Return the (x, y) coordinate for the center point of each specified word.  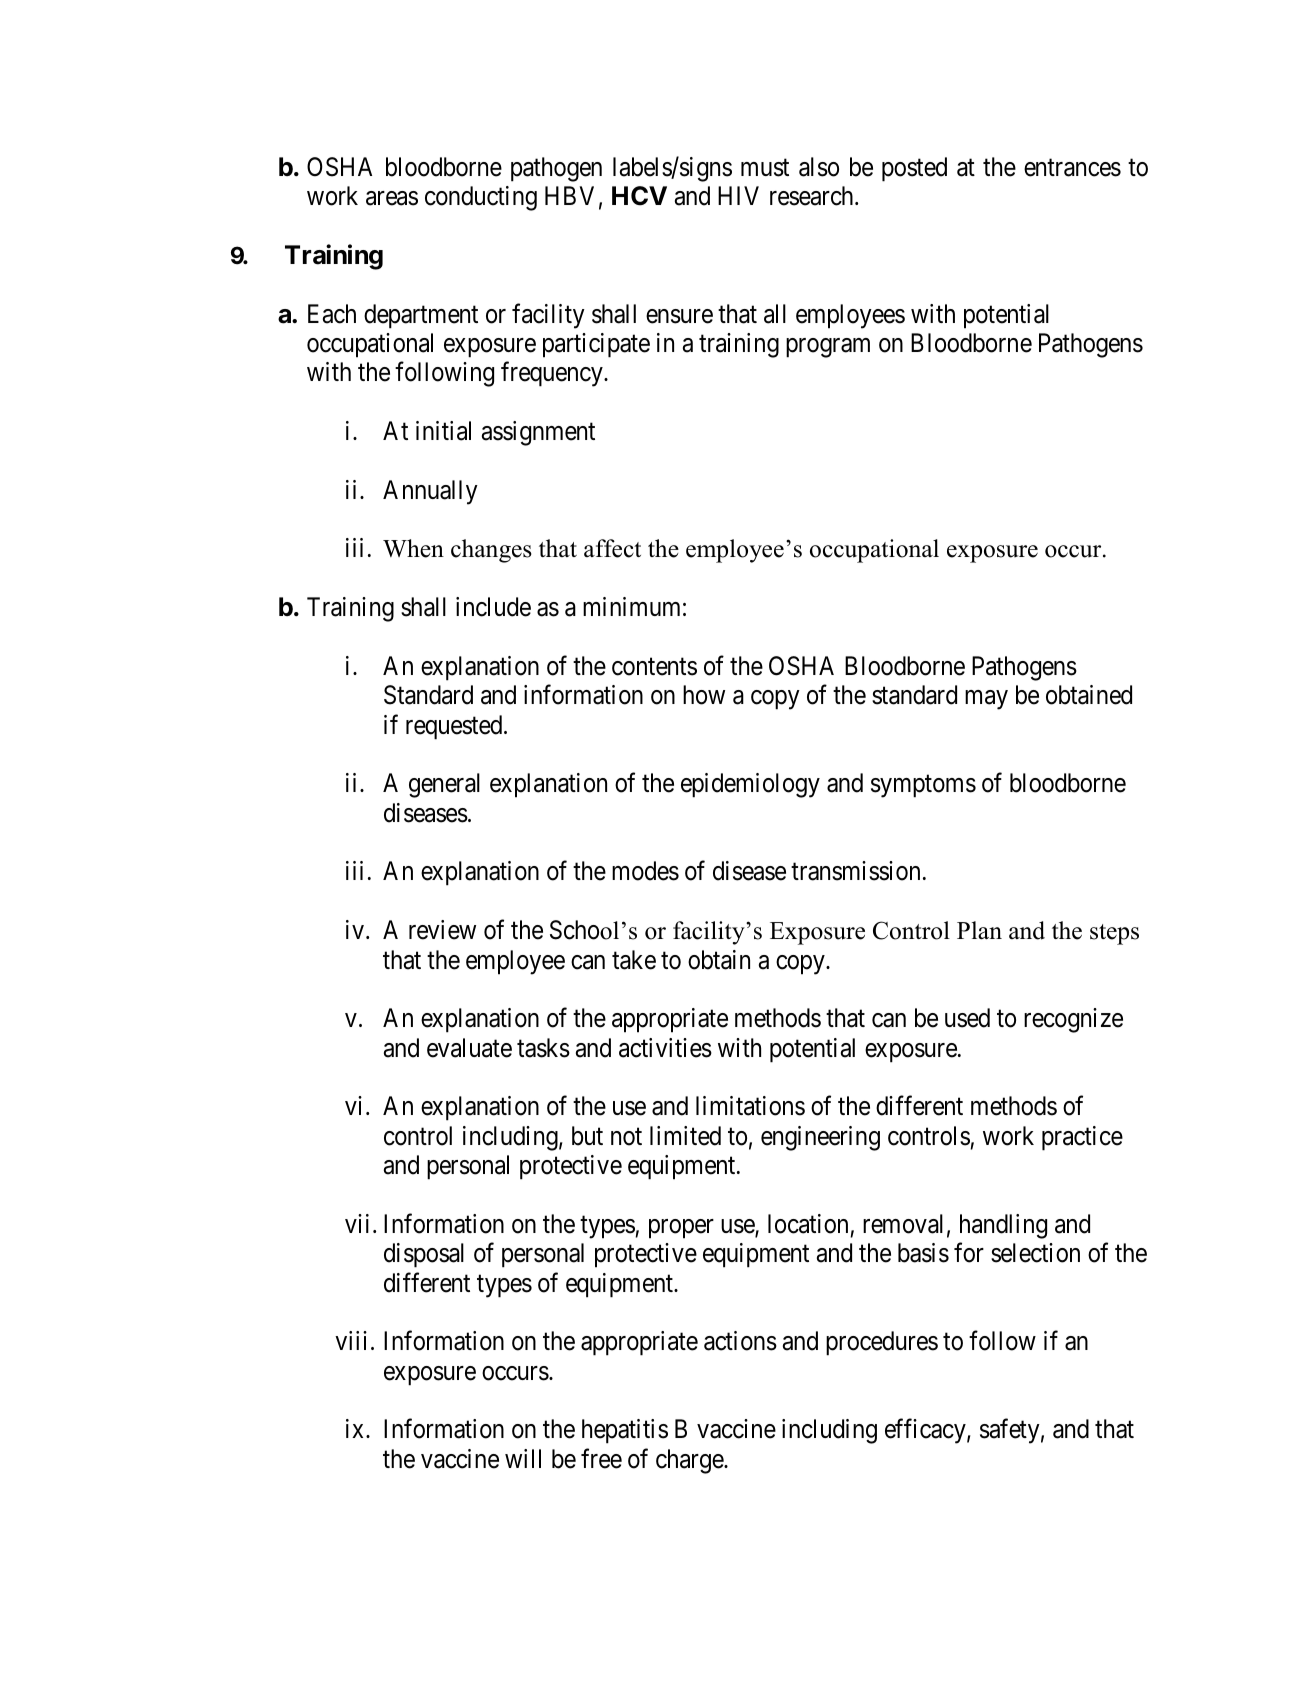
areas (392, 198)
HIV (738, 195)
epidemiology (750, 785)
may (986, 700)
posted (914, 169)
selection (1035, 1253)
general (444, 785)
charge (690, 1461)
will (523, 1458)
